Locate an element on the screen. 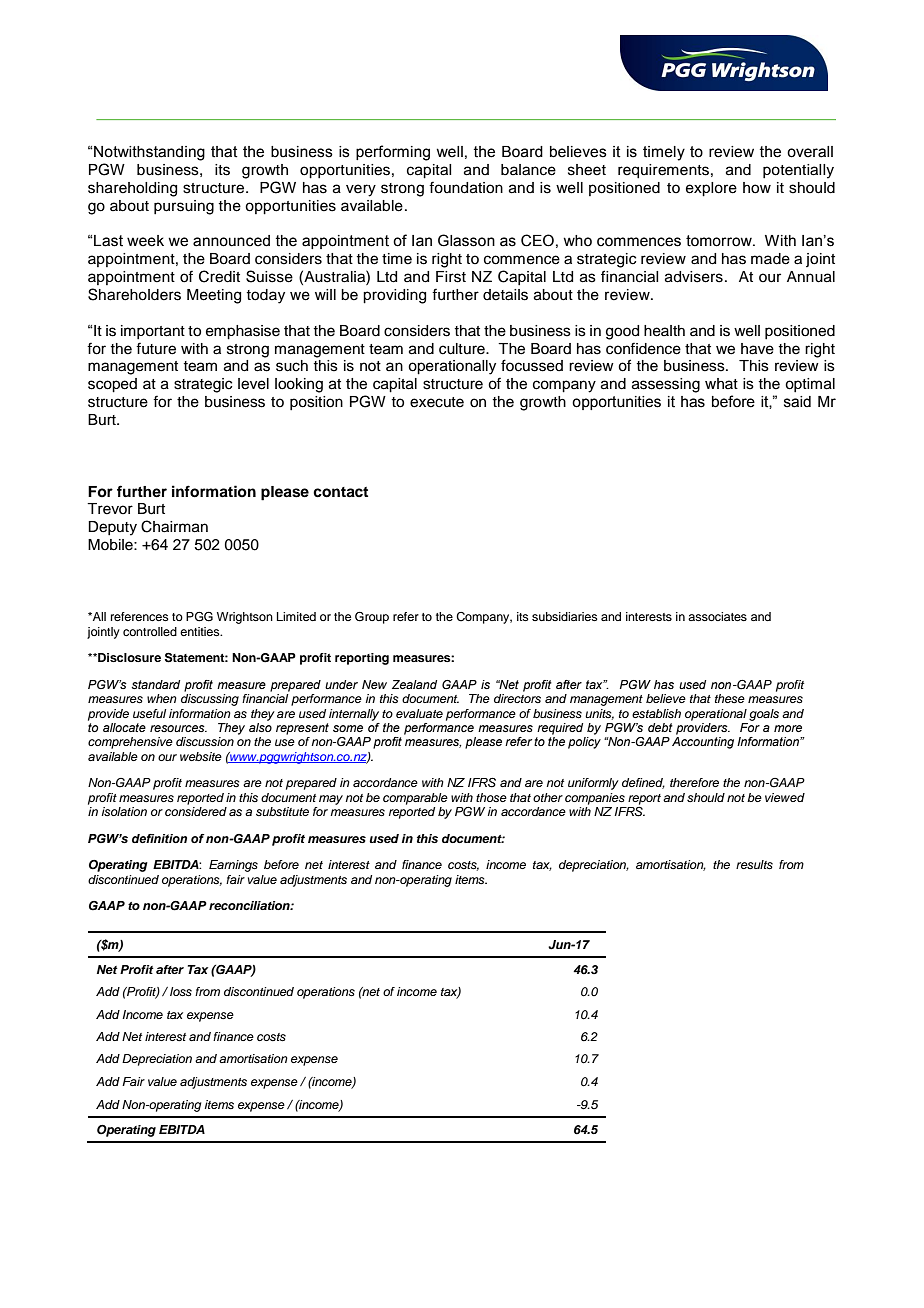 The image size is (924, 1308). pursuing is located at coordinates (184, 207).
